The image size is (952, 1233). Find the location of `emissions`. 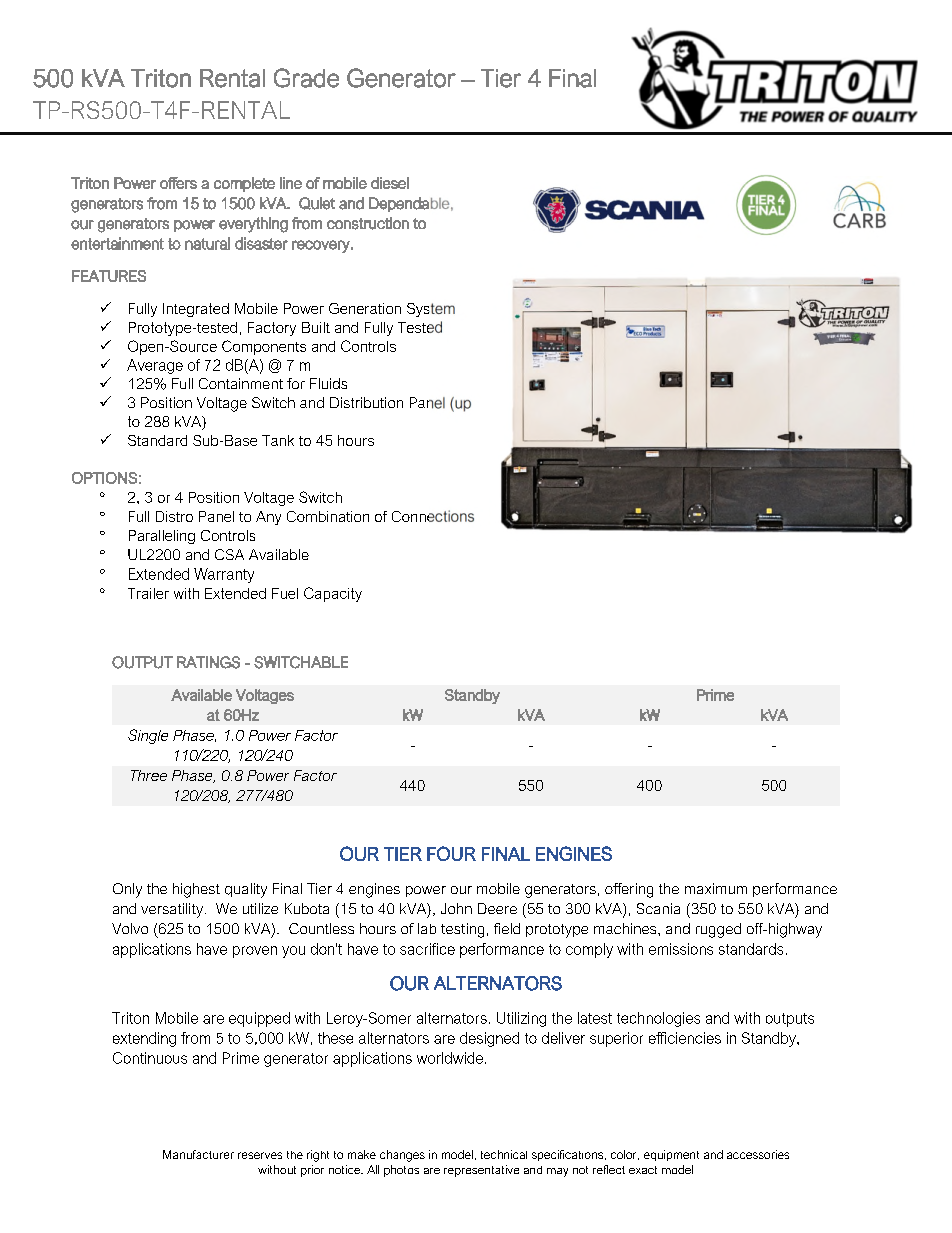

emissions is located at coordinates (681, 949).
